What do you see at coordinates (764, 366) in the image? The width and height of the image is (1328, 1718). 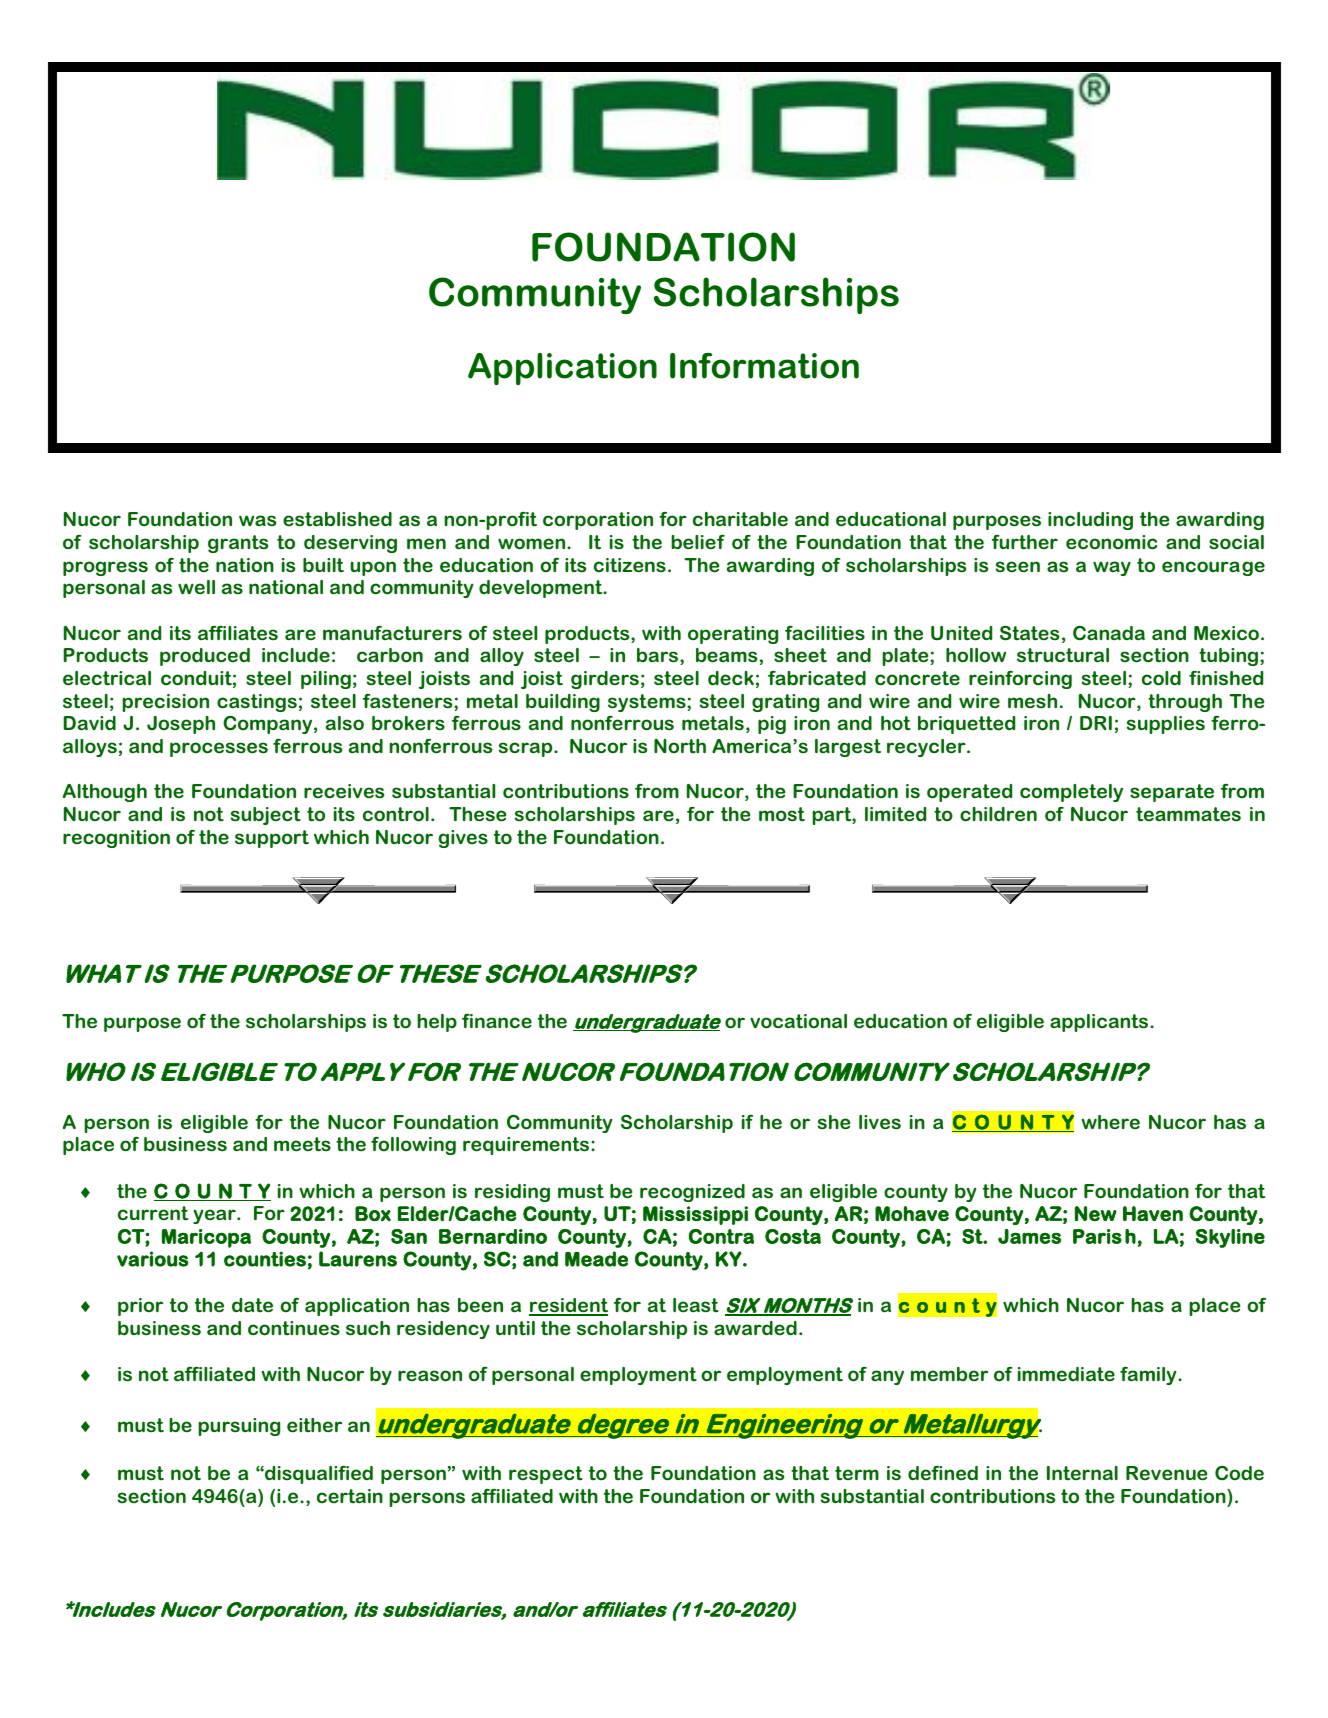 I see `Information` at bounding box center [764, 366].
